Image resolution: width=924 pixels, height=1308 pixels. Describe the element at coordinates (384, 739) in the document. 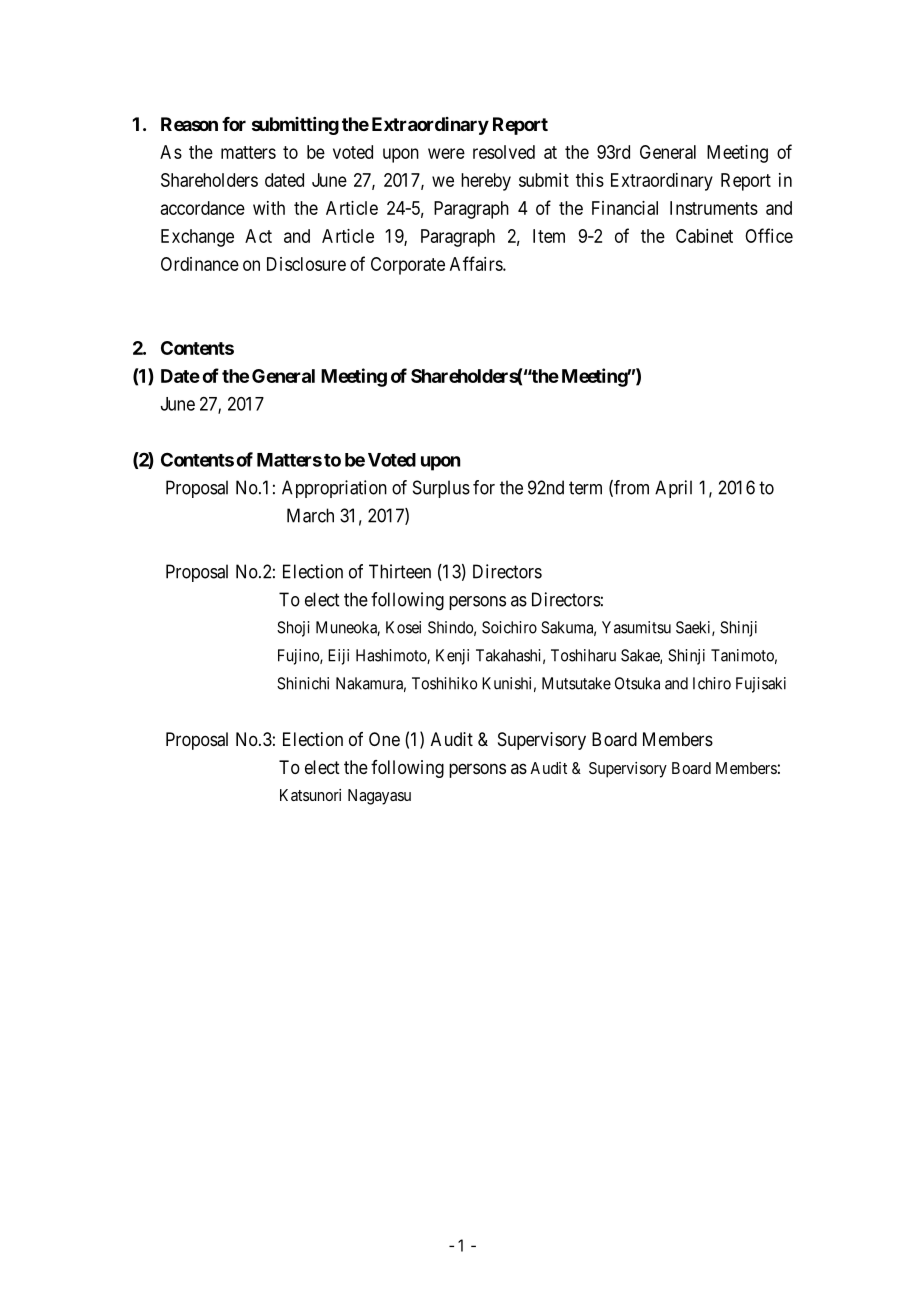

I see `One` at that location.
